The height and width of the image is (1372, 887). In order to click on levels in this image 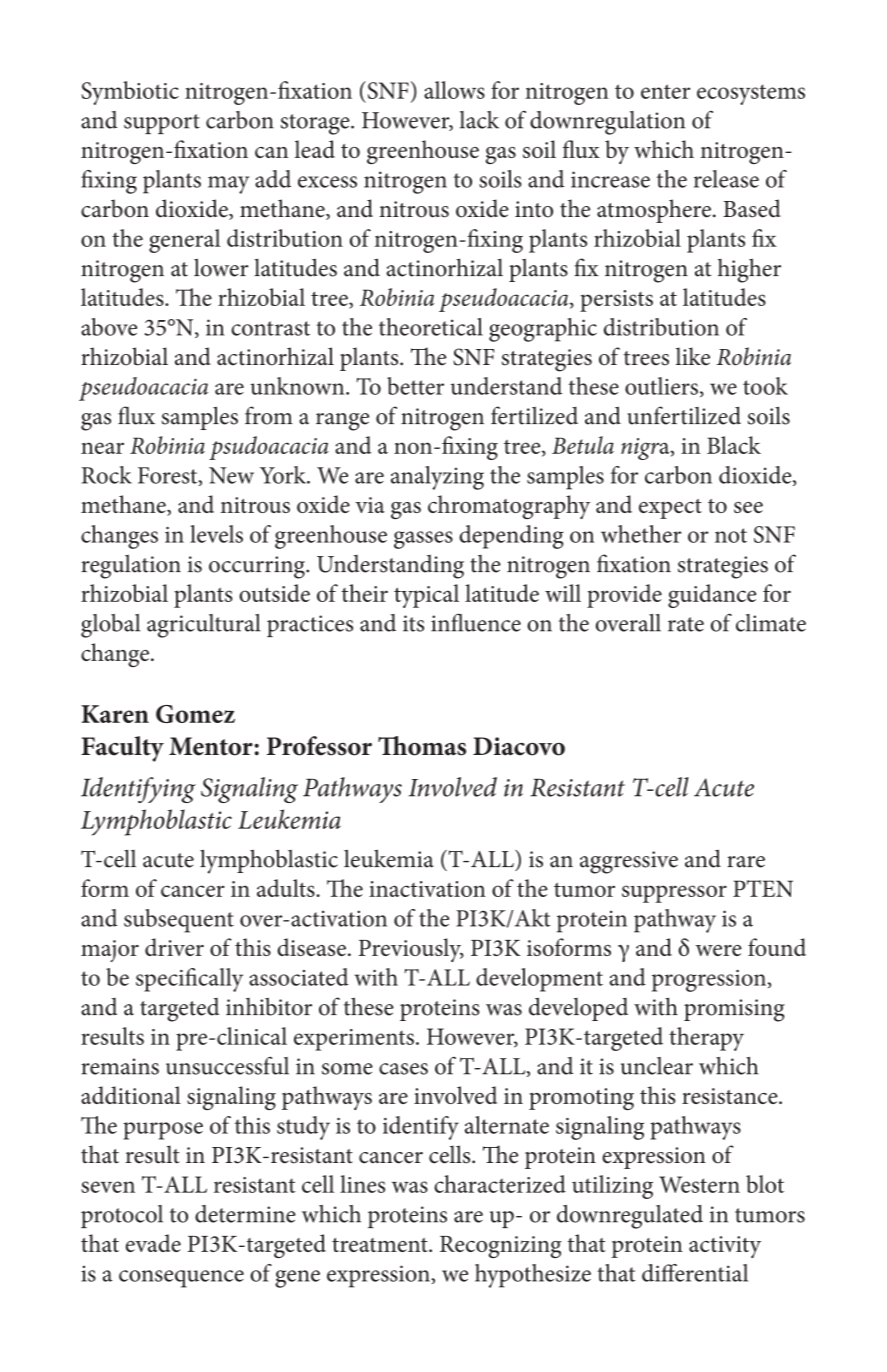, I will do `click(216, 534)`.
